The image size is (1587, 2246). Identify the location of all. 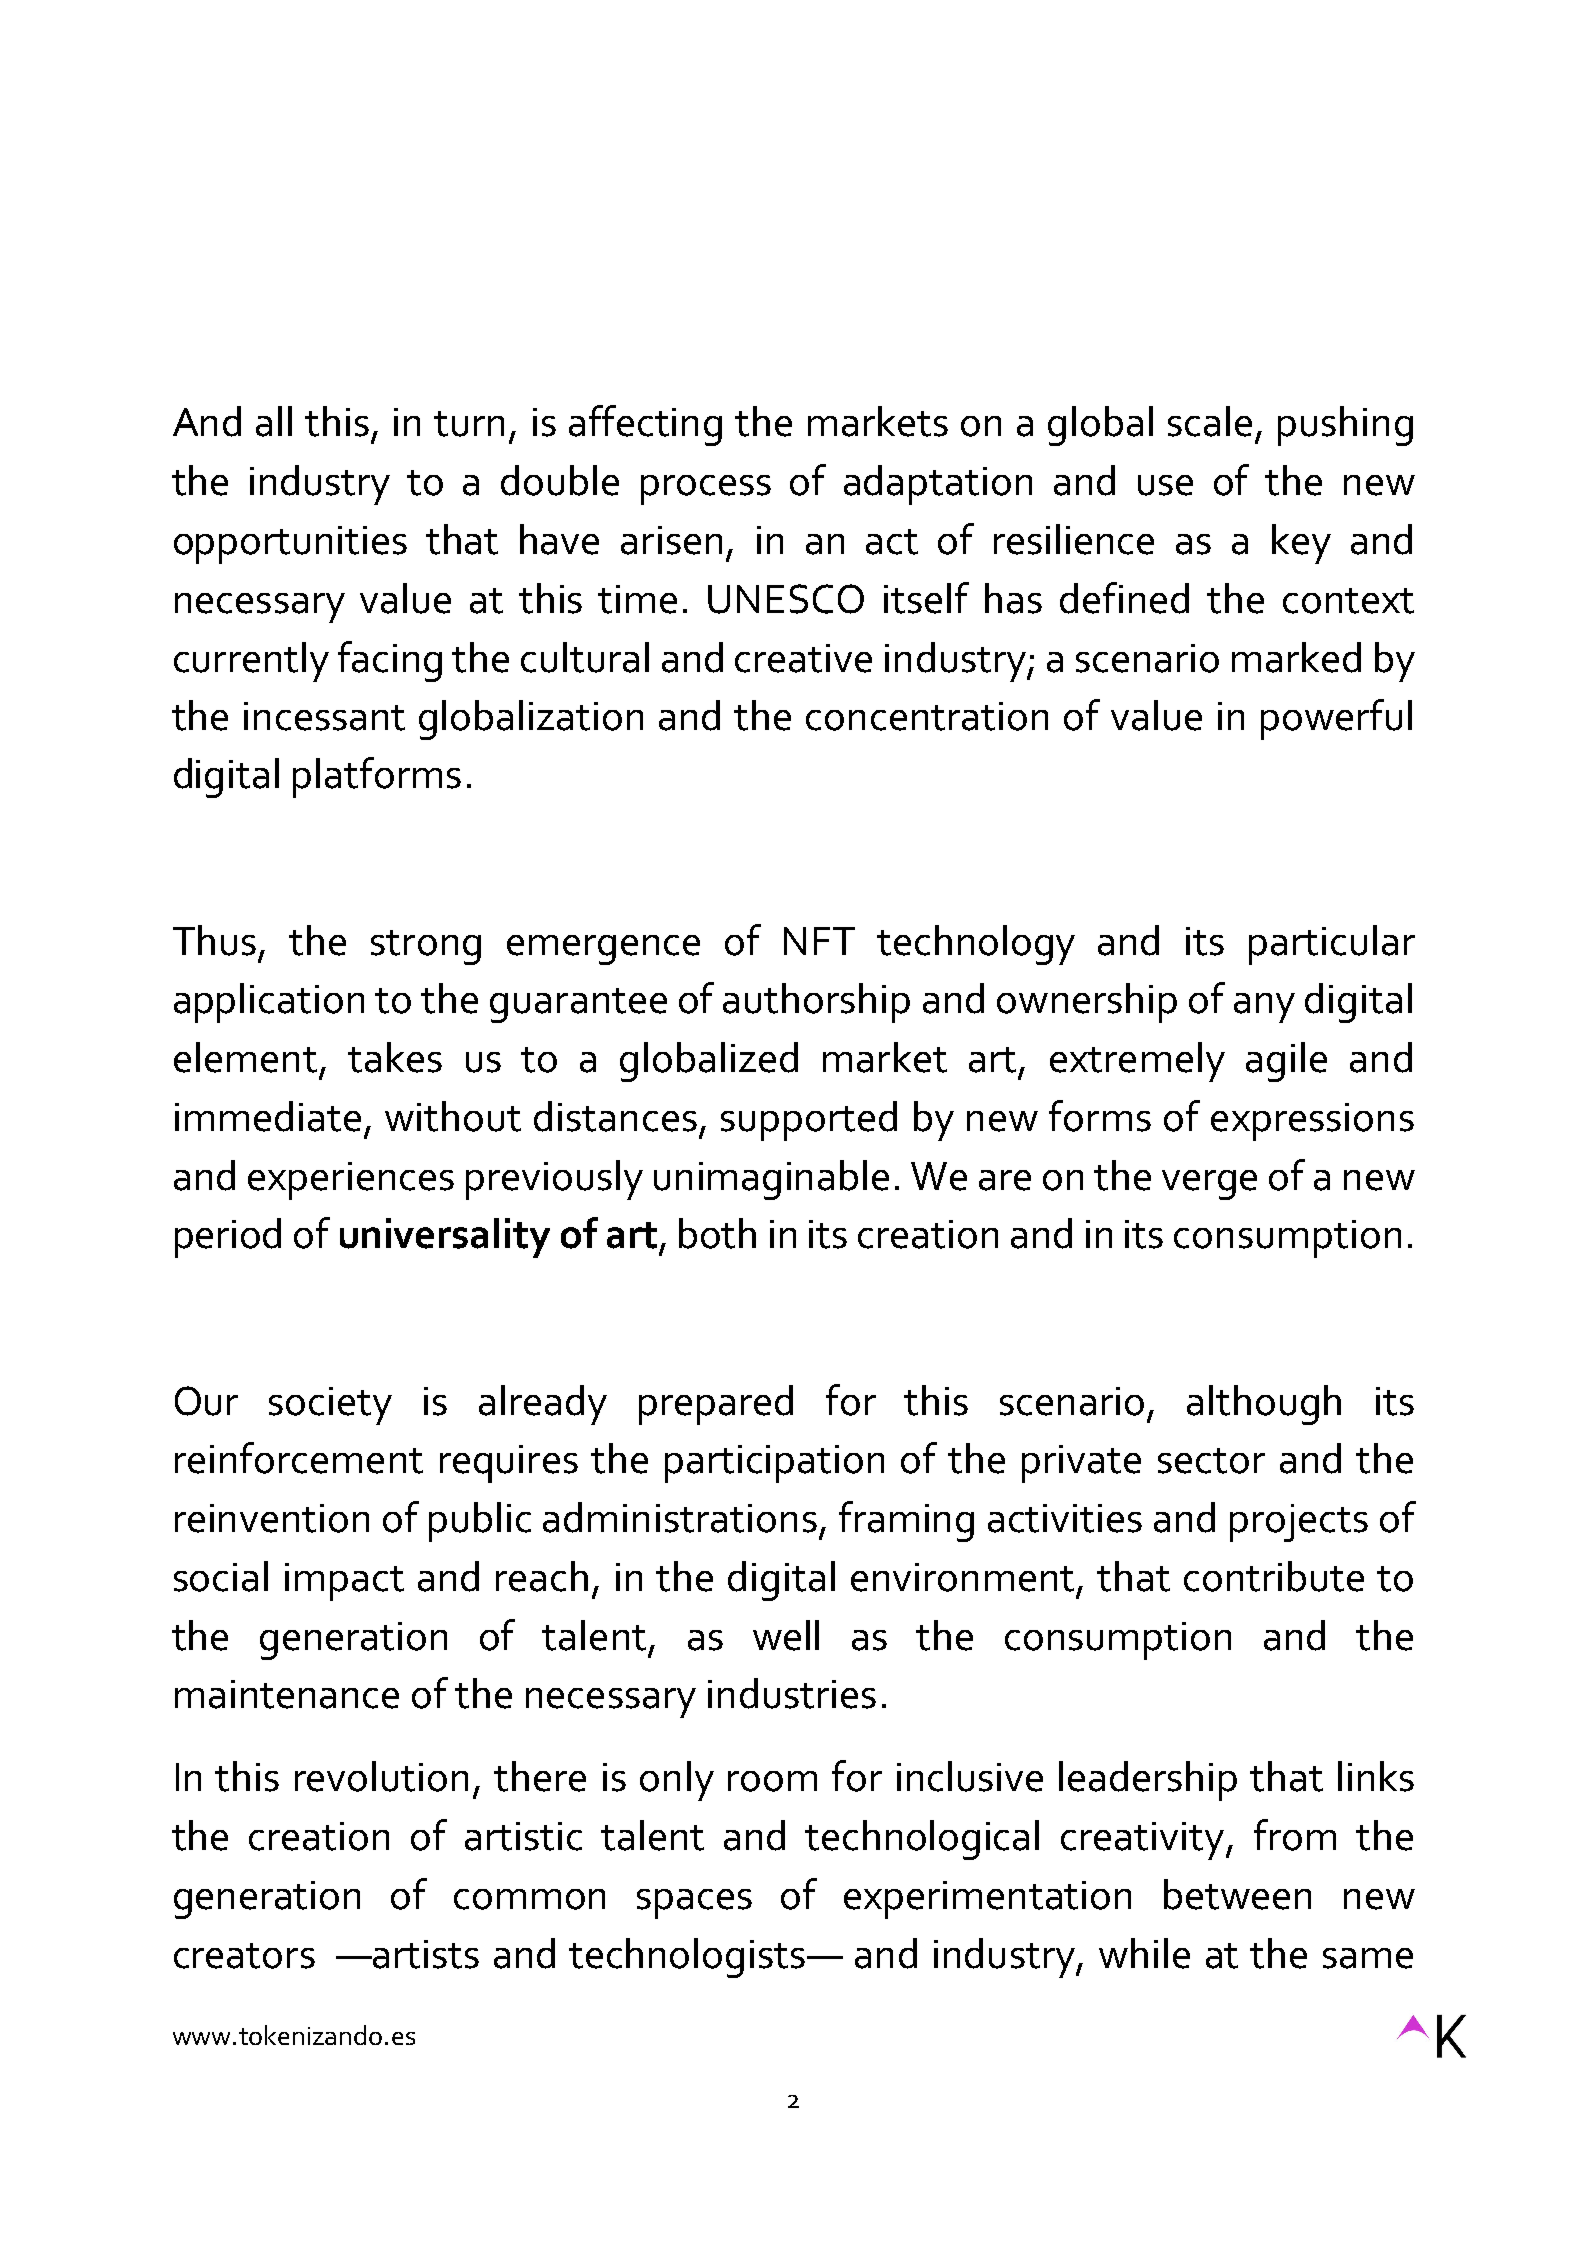
(274, 421).
